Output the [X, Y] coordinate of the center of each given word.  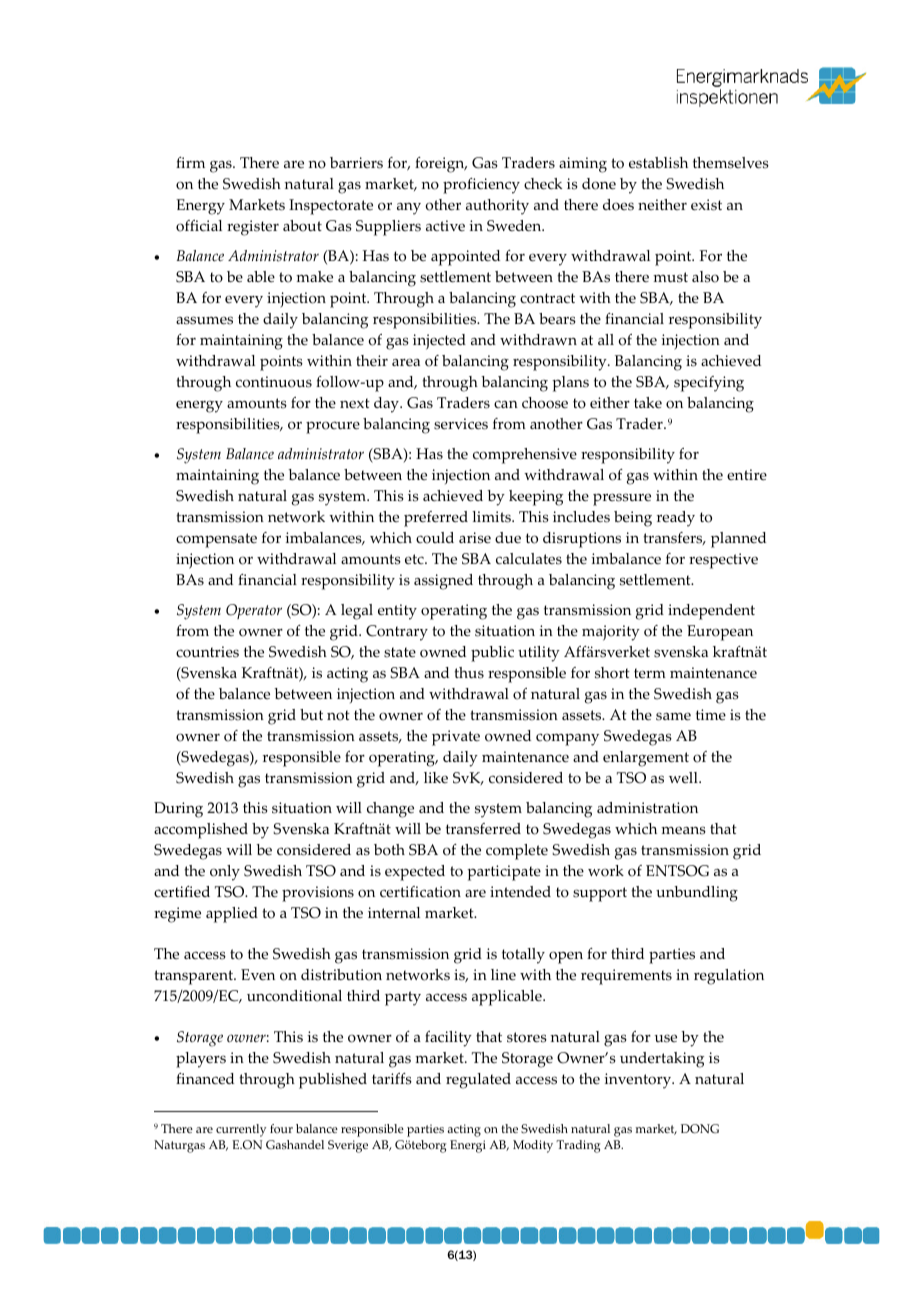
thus [469, 673]
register [253, 228]
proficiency [481, 186]
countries [207, 652]
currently [241, 1130]
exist [706, 205]
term [650, 673]
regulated [478, 1081]
